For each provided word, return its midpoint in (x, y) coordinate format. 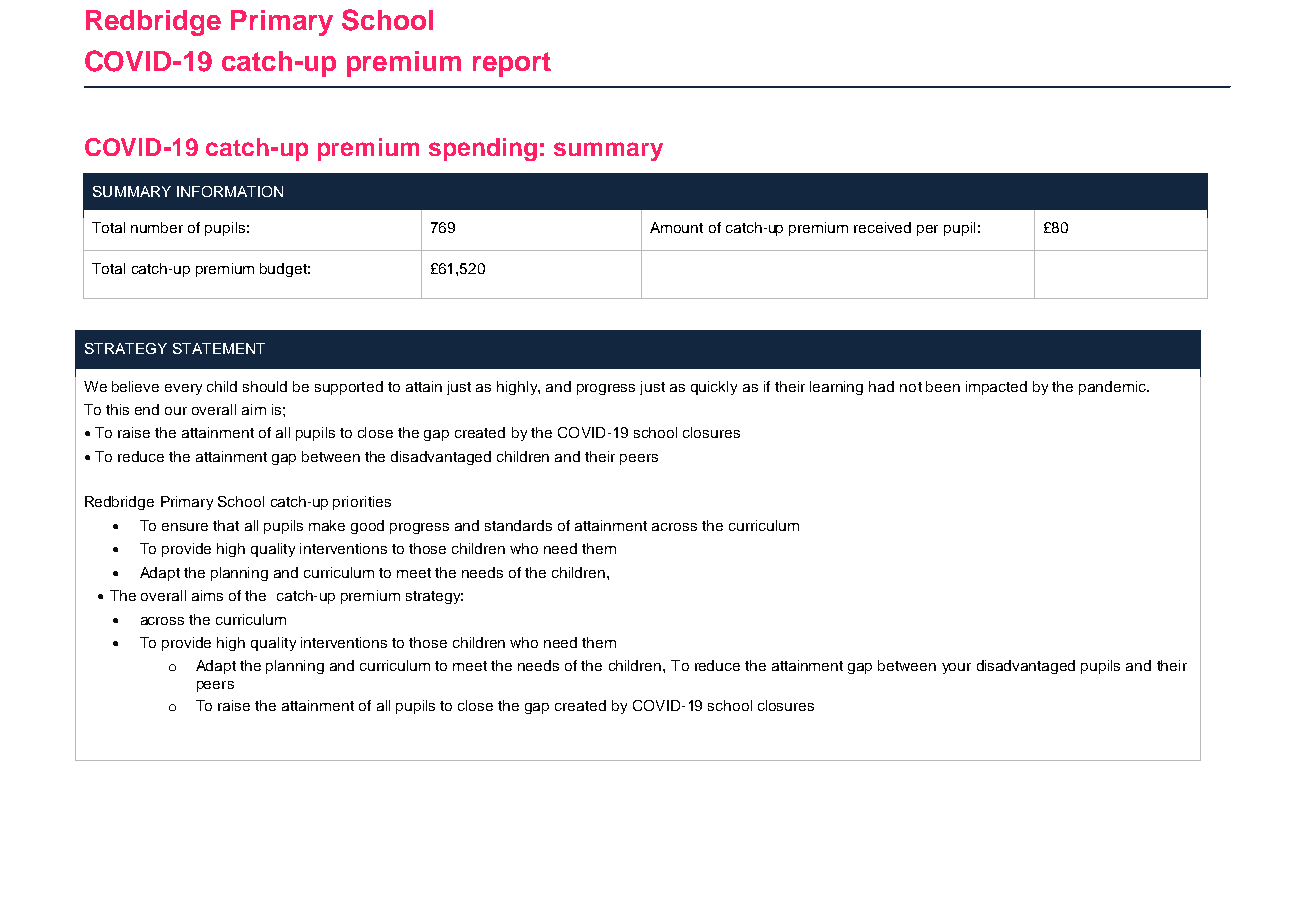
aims (207, 595)
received (882, 227)
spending (483, 149)
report (512, 64)
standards (518, 525)
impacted (996, 388)
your (956, 668)
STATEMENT (219, 348)
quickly (714, 388)
